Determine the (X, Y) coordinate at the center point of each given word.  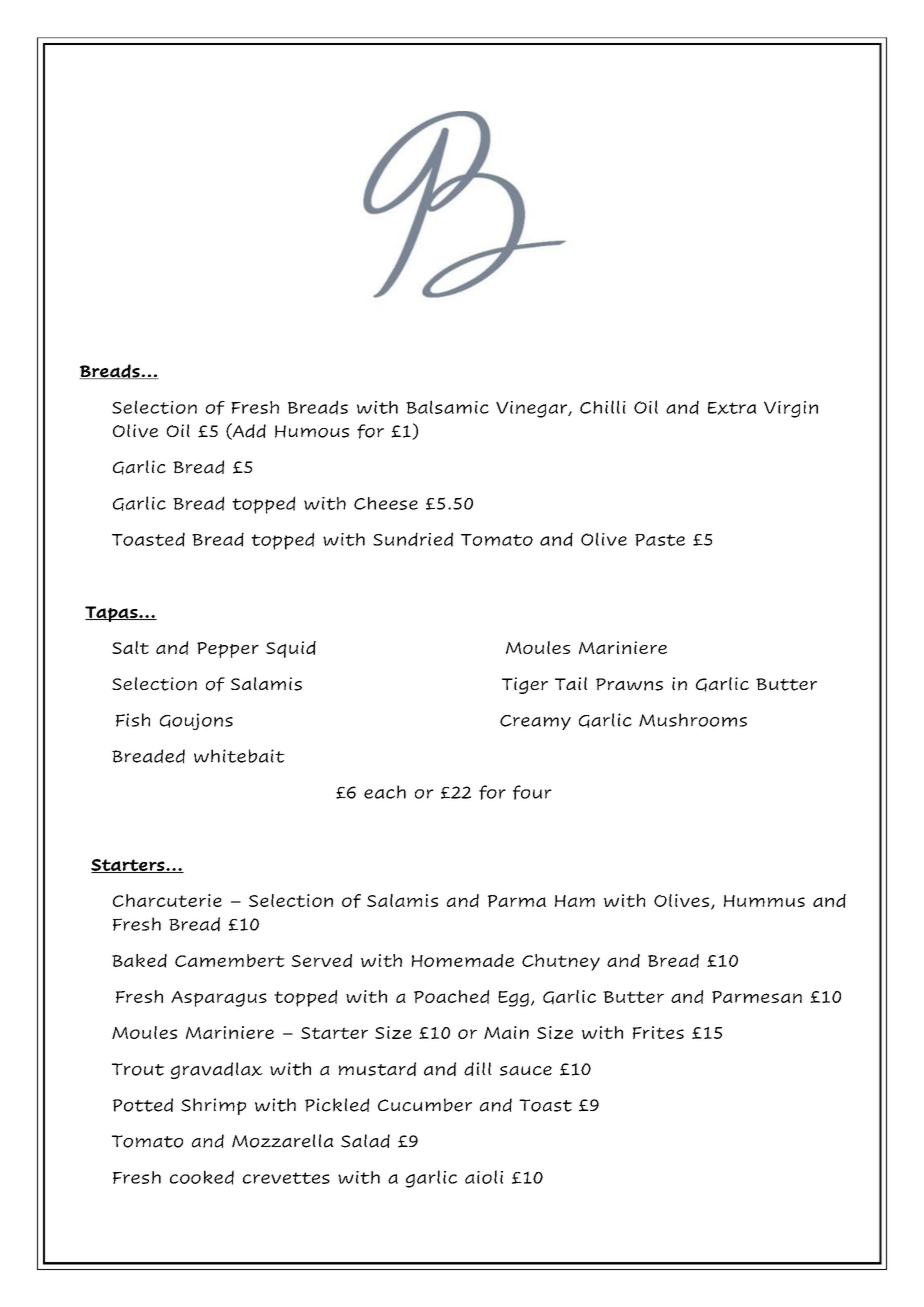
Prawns (629, 684)
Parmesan (757, 997)
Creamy (535, 722)
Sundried (413, 539)
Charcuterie (167, 900)
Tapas (112, 614)
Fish (133, 720)
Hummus (764, 901)
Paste (660, 540)
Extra (732, 408)
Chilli (603, 407)
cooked (202, 1177)
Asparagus (219, 999)
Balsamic (447, 407)
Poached (451, 997)
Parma (517, 901)
